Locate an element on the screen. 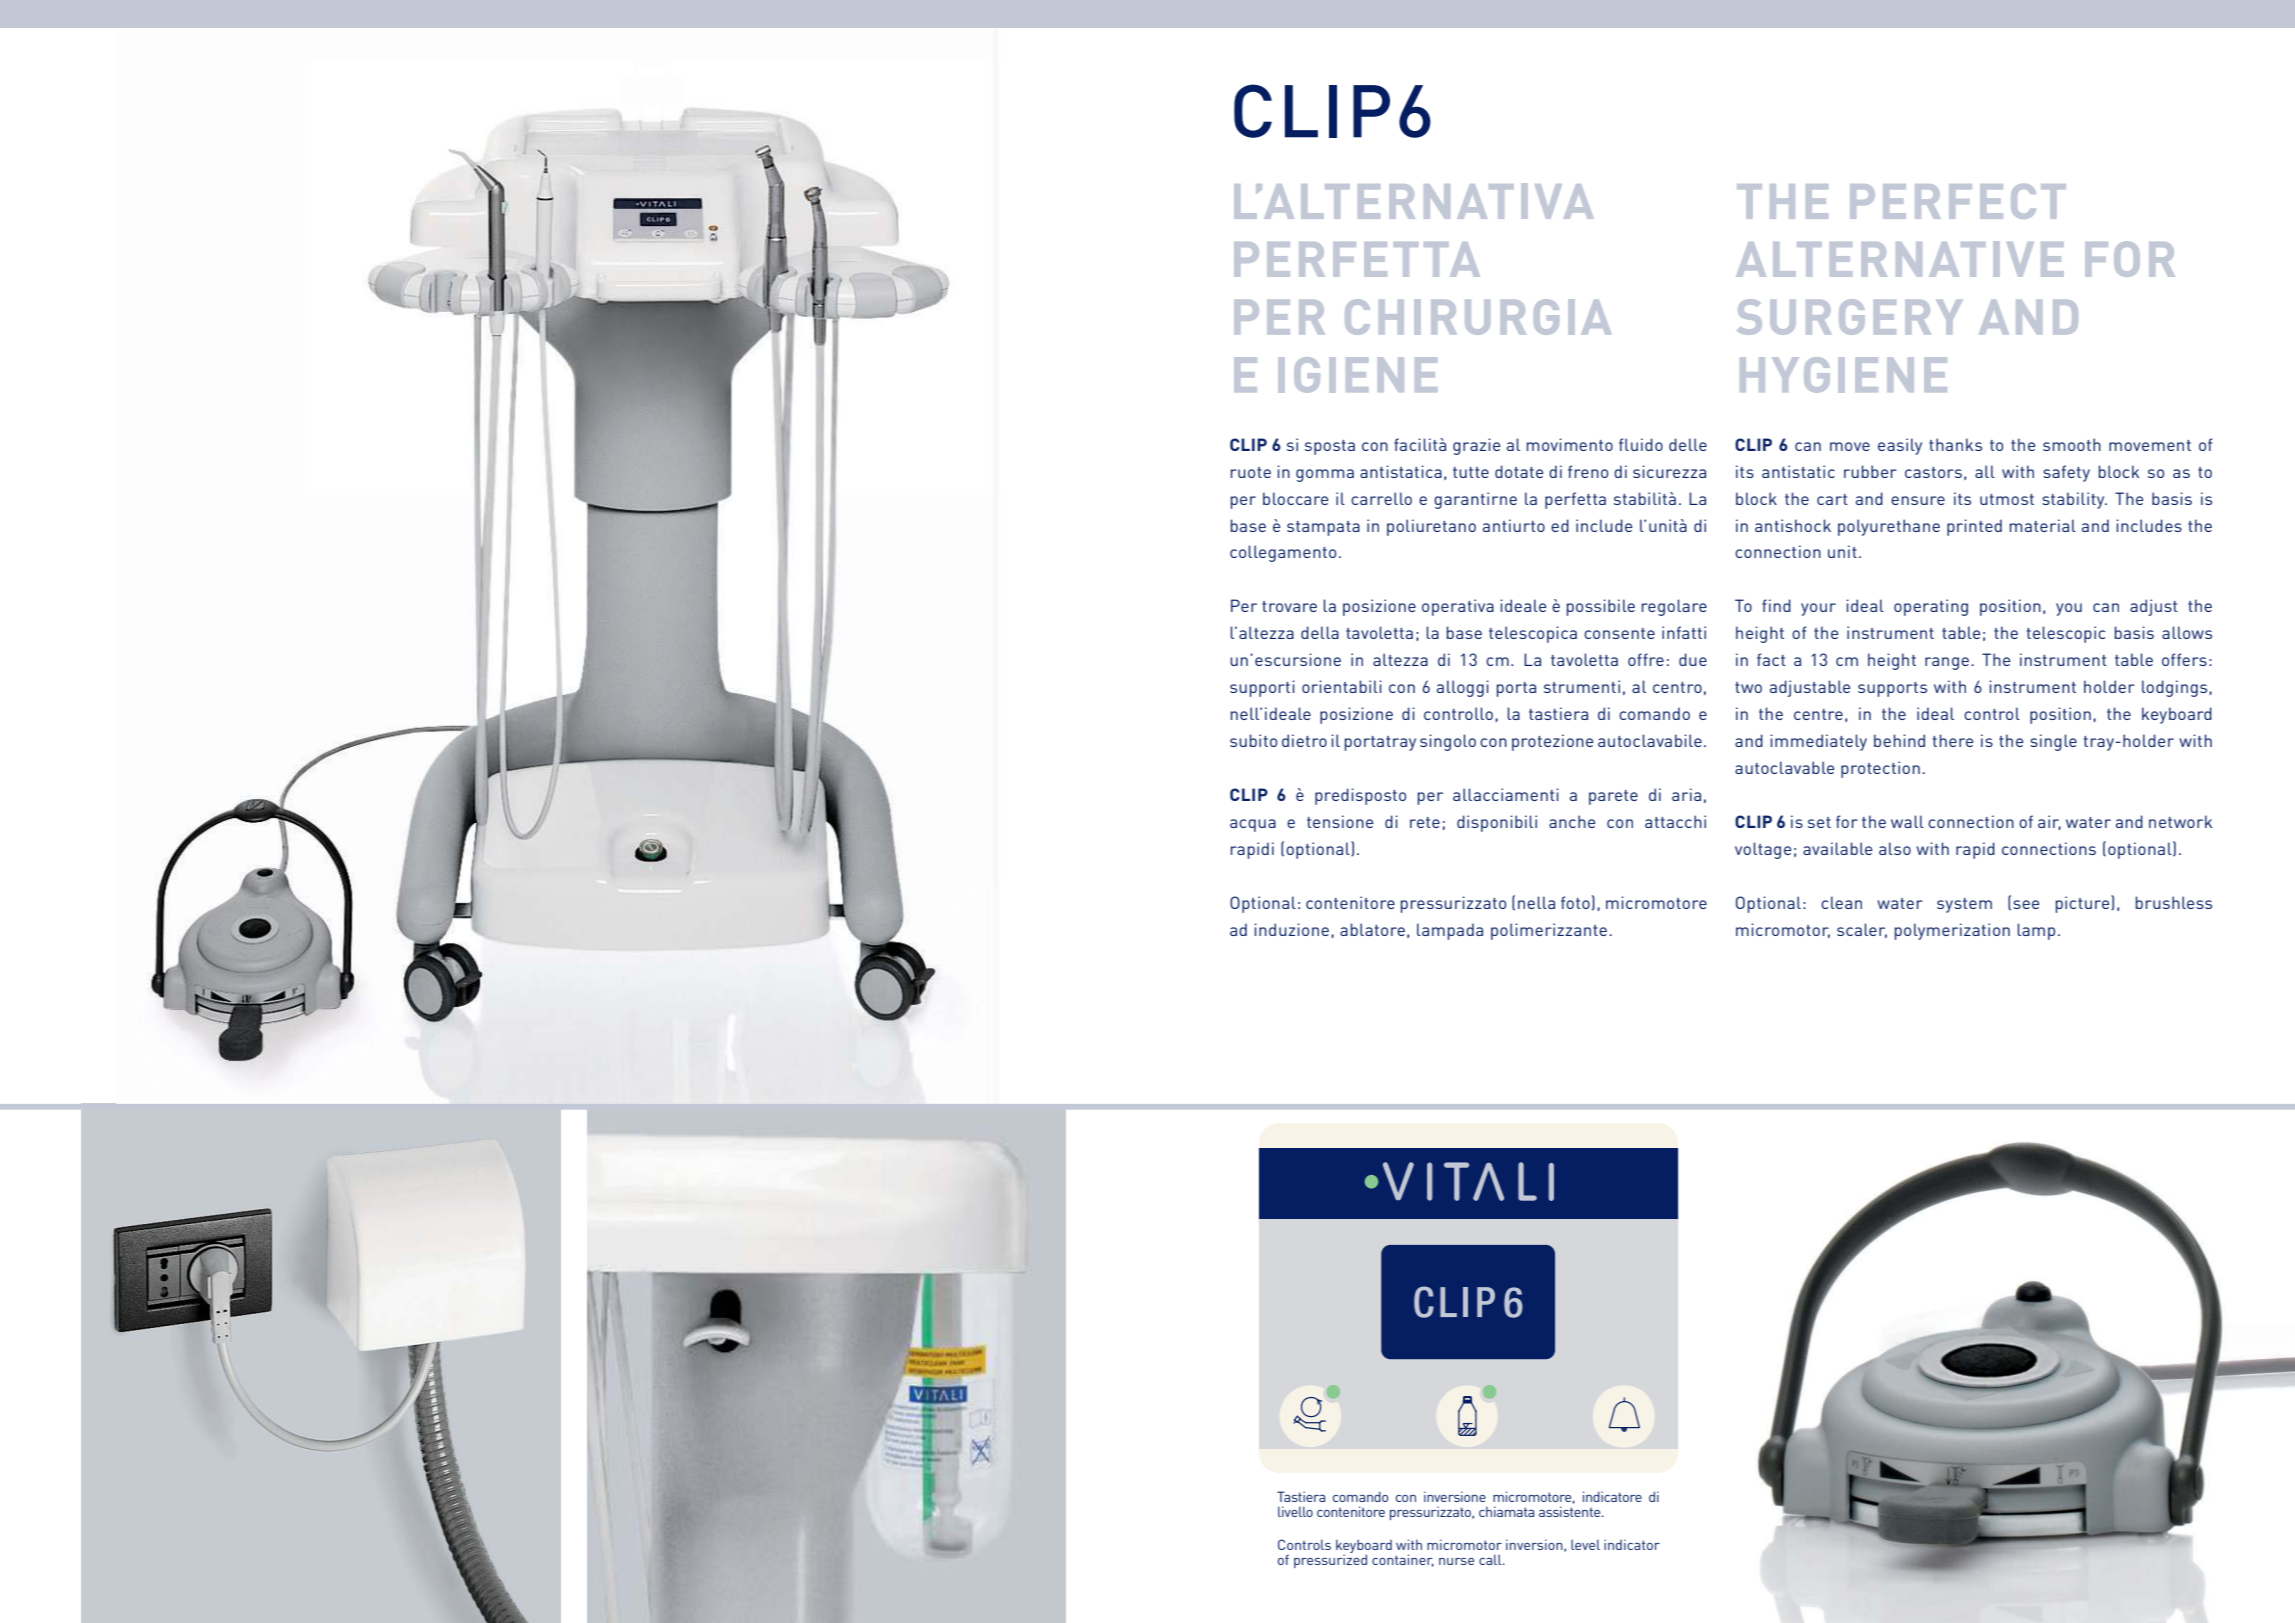 The height and width of the screenshot is (1623, 2295). scaler is located at coordinates (1862, 930).
